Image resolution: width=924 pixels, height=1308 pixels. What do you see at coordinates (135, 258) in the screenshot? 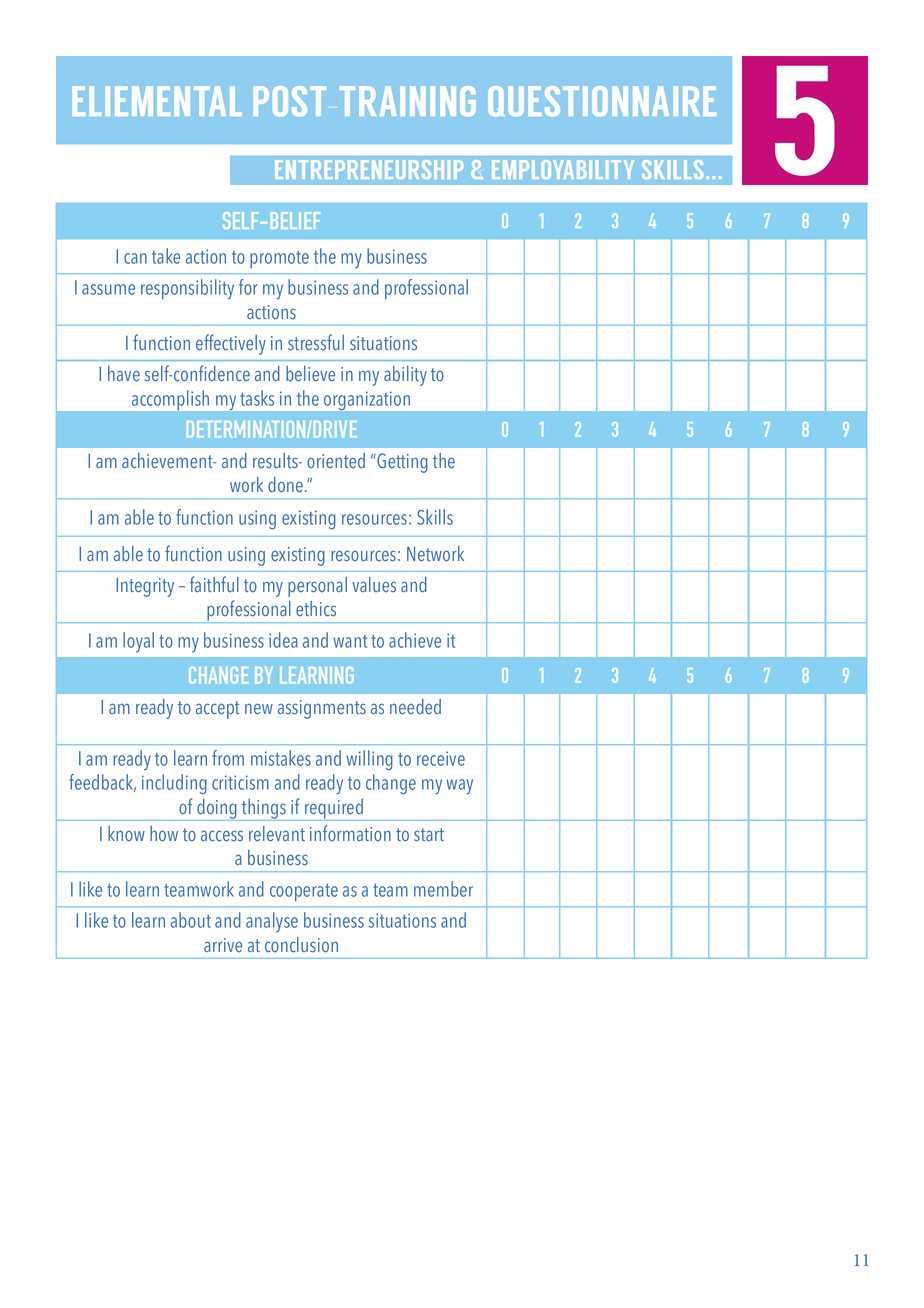
I see `can` at bounding box center [135, 258].
